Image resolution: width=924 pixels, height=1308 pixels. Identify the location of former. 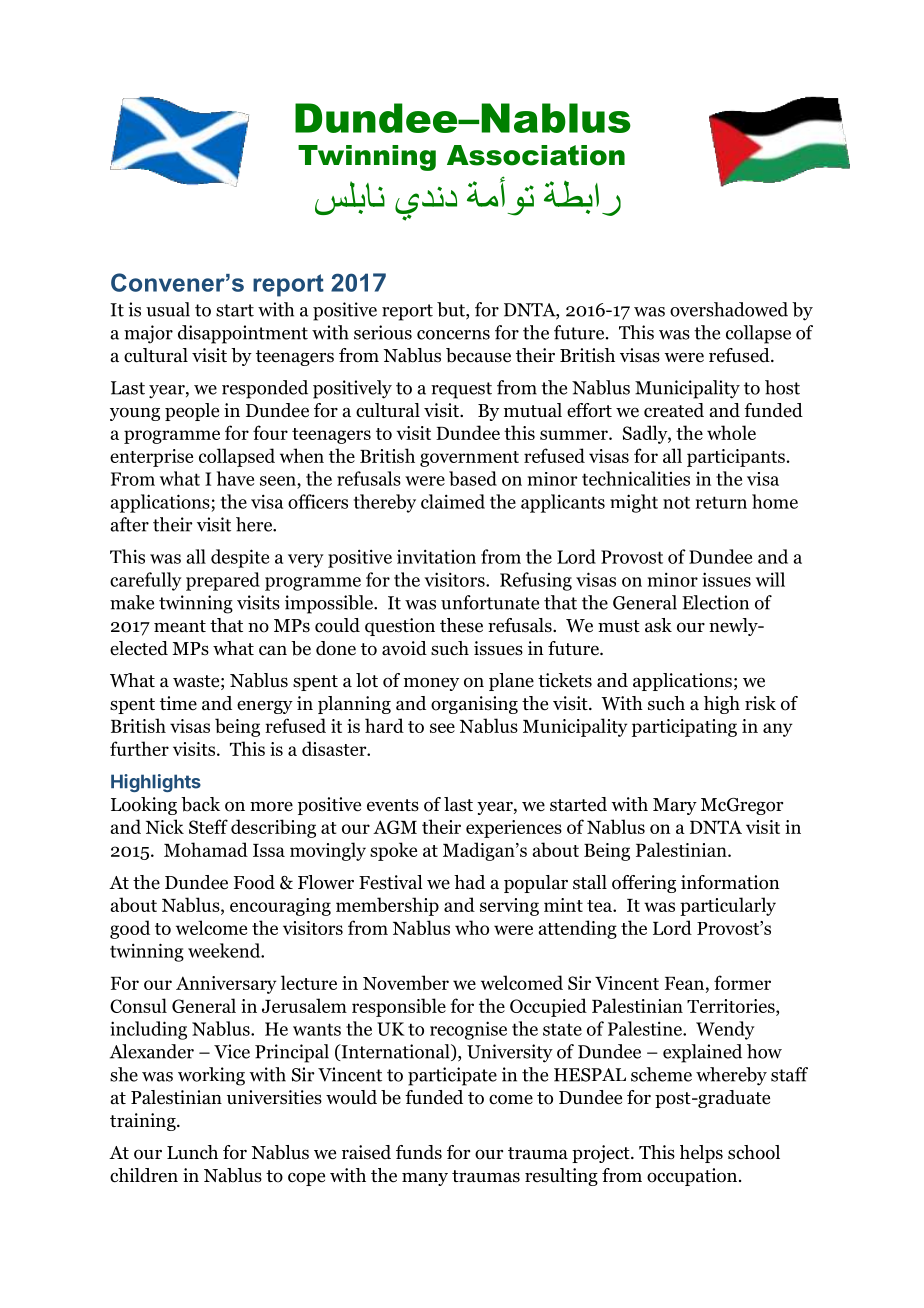
(742, 982).
